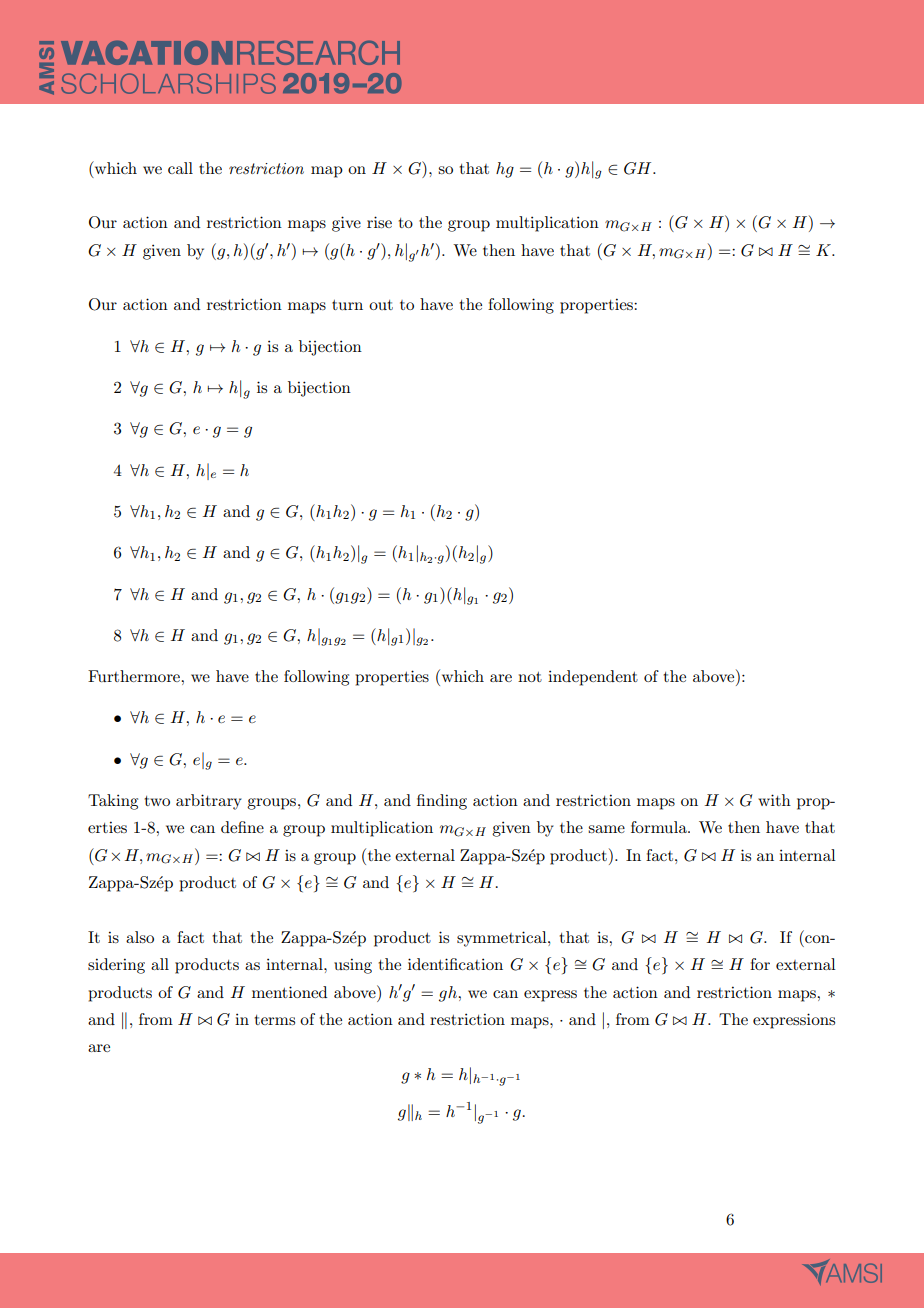 The width and height of the screenshot is (924, 1308). Describe the element at coordinates (379, 222) in the screenshot. I see `rise` at that location.
